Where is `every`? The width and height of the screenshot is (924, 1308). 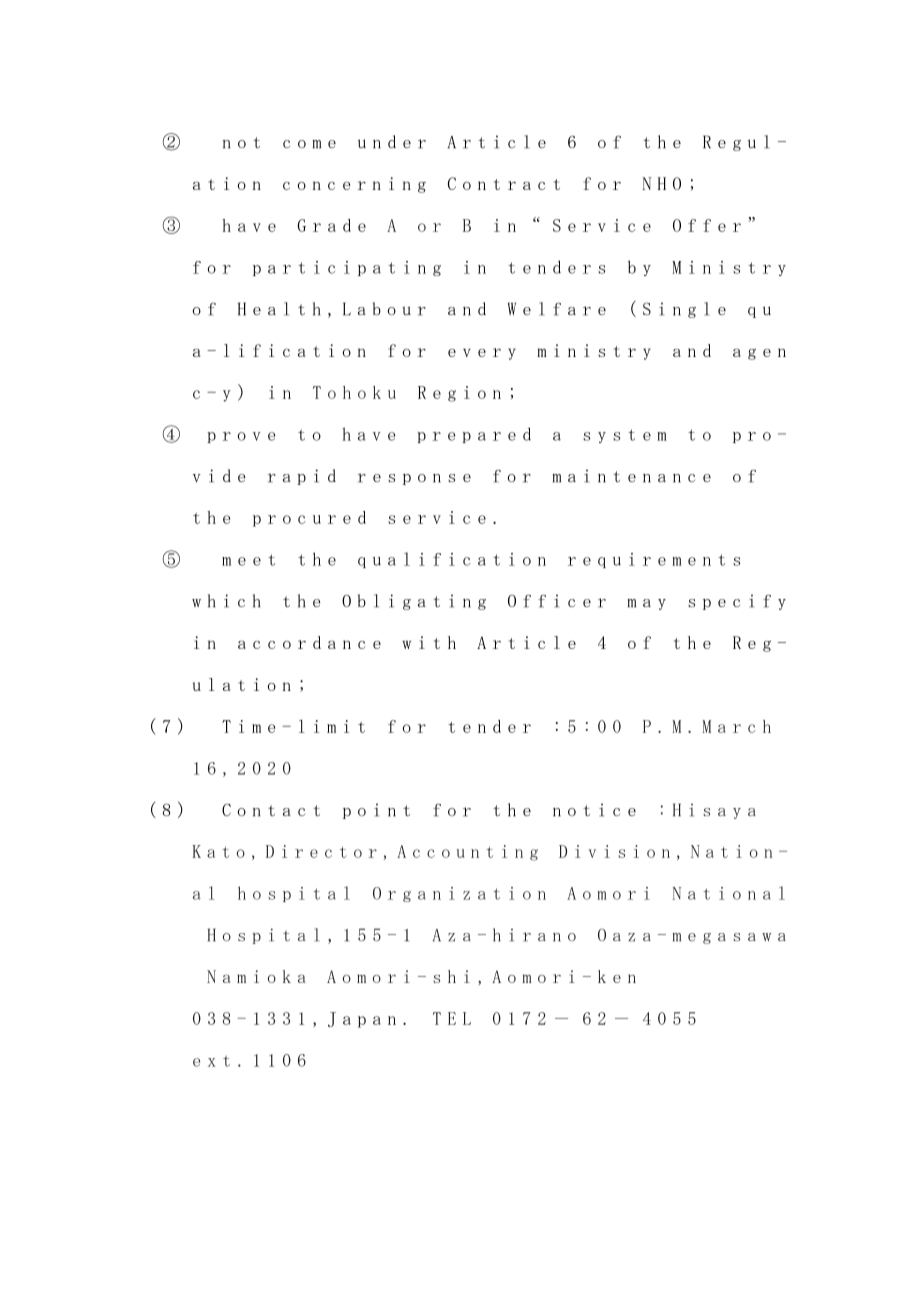 every is located at coordinates (482, 354).
